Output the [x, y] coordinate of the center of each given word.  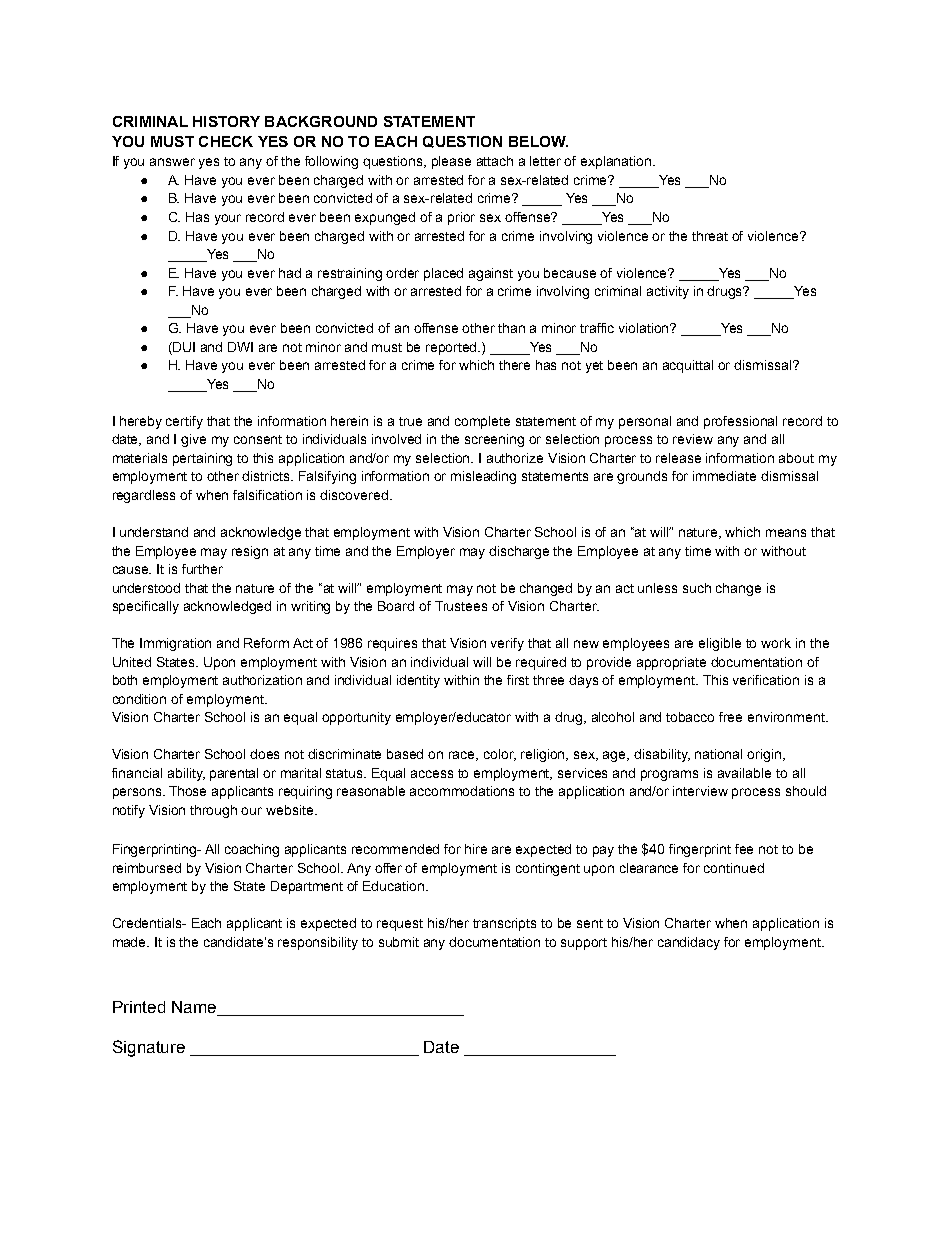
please [451, 162]
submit [399, 942]
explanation [617, 162]
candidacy [689, 943]
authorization [262, 680]
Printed [139, 1007]
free [730, 717]
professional [740, 422]
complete [482, 422]
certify [184, 422]
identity [418, 681]
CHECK [226, 141]
